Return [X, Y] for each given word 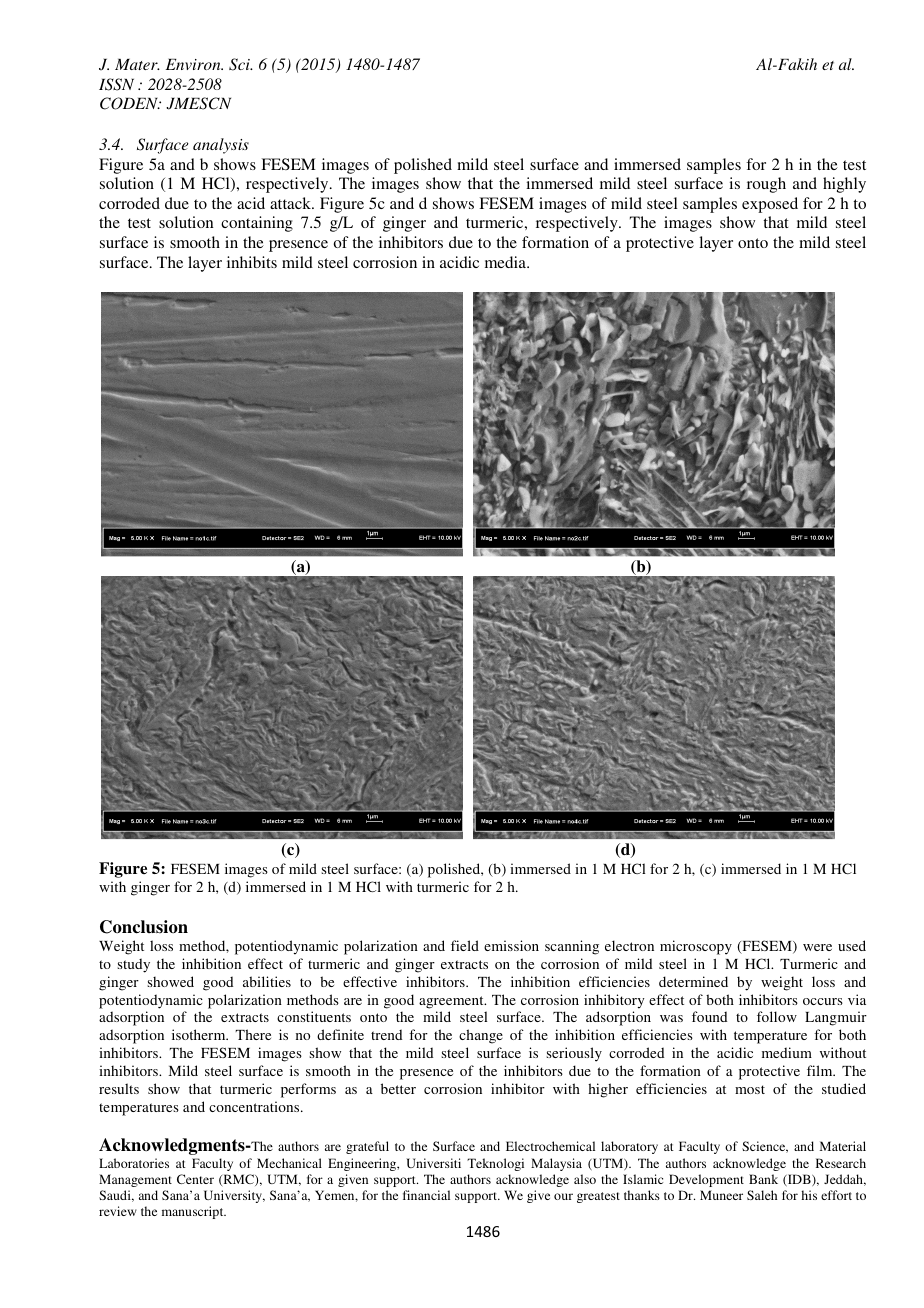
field [465, 945]
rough [766, 185]
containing [257, 224]
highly [844, 185]
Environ [194, 64]
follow [777, 1016]
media [506, 262]
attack [292, 203]
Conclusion [144, 927]
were [817, 947]
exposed [770, 205]
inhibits [252, 262]
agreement [452, 1002]
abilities [267, 981]
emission [511, 945]
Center [195, 1179]
